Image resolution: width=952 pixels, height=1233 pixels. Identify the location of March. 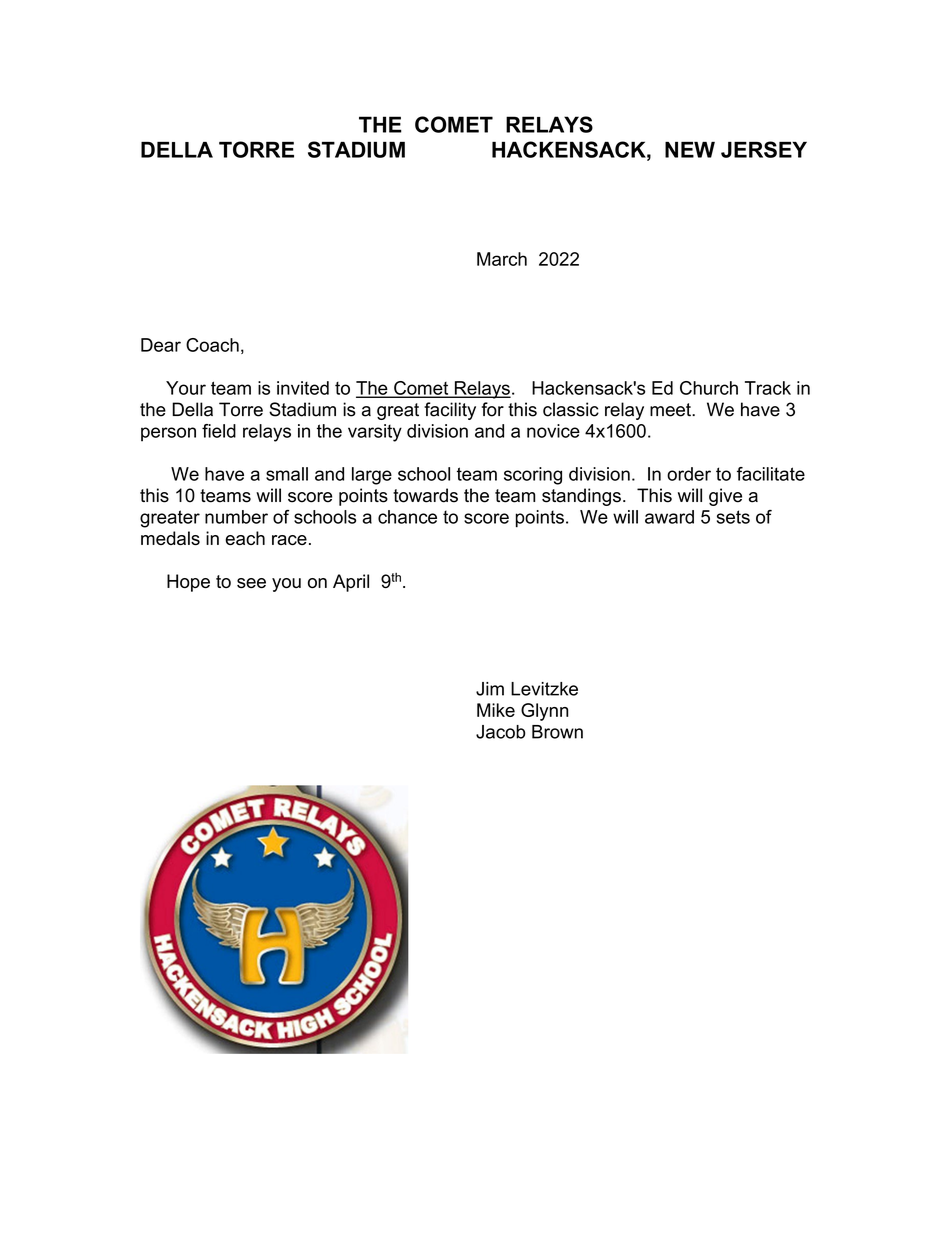
(502, 259).
